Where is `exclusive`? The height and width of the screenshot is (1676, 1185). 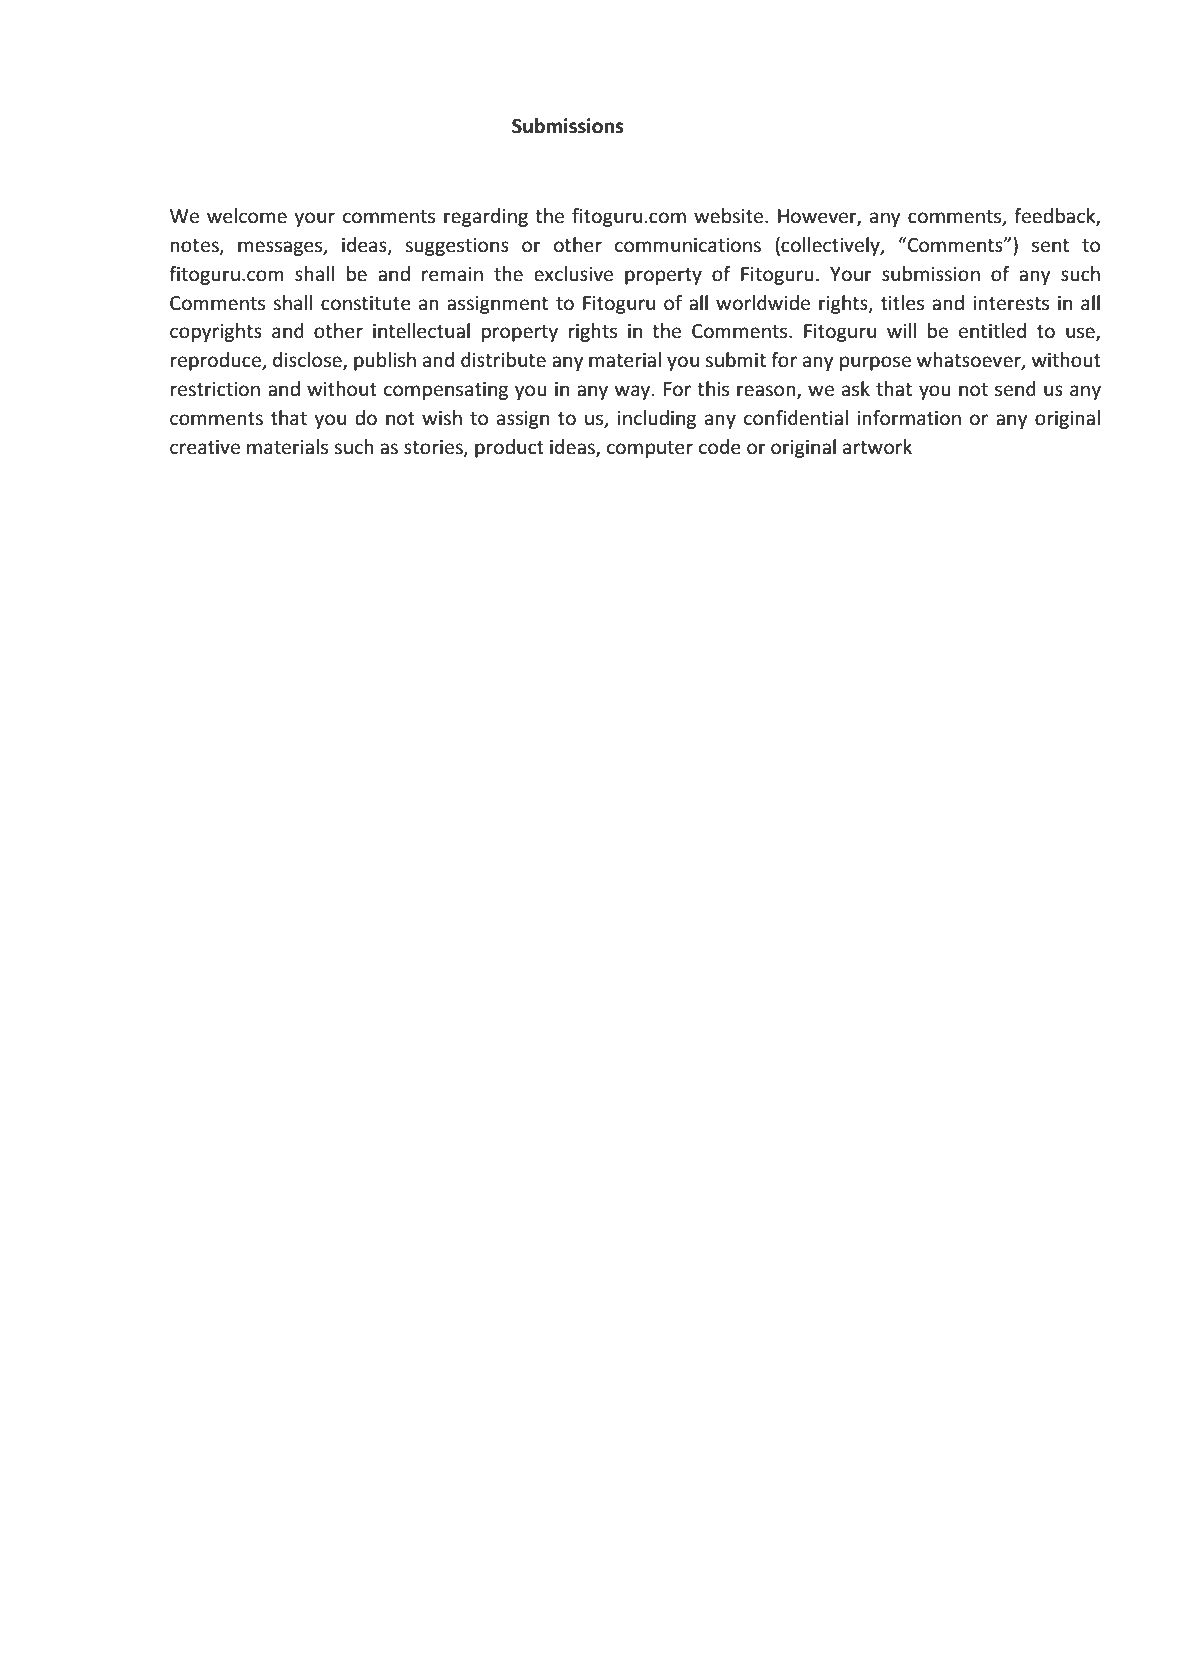 exclusive is located at coordinates (573, 274).
